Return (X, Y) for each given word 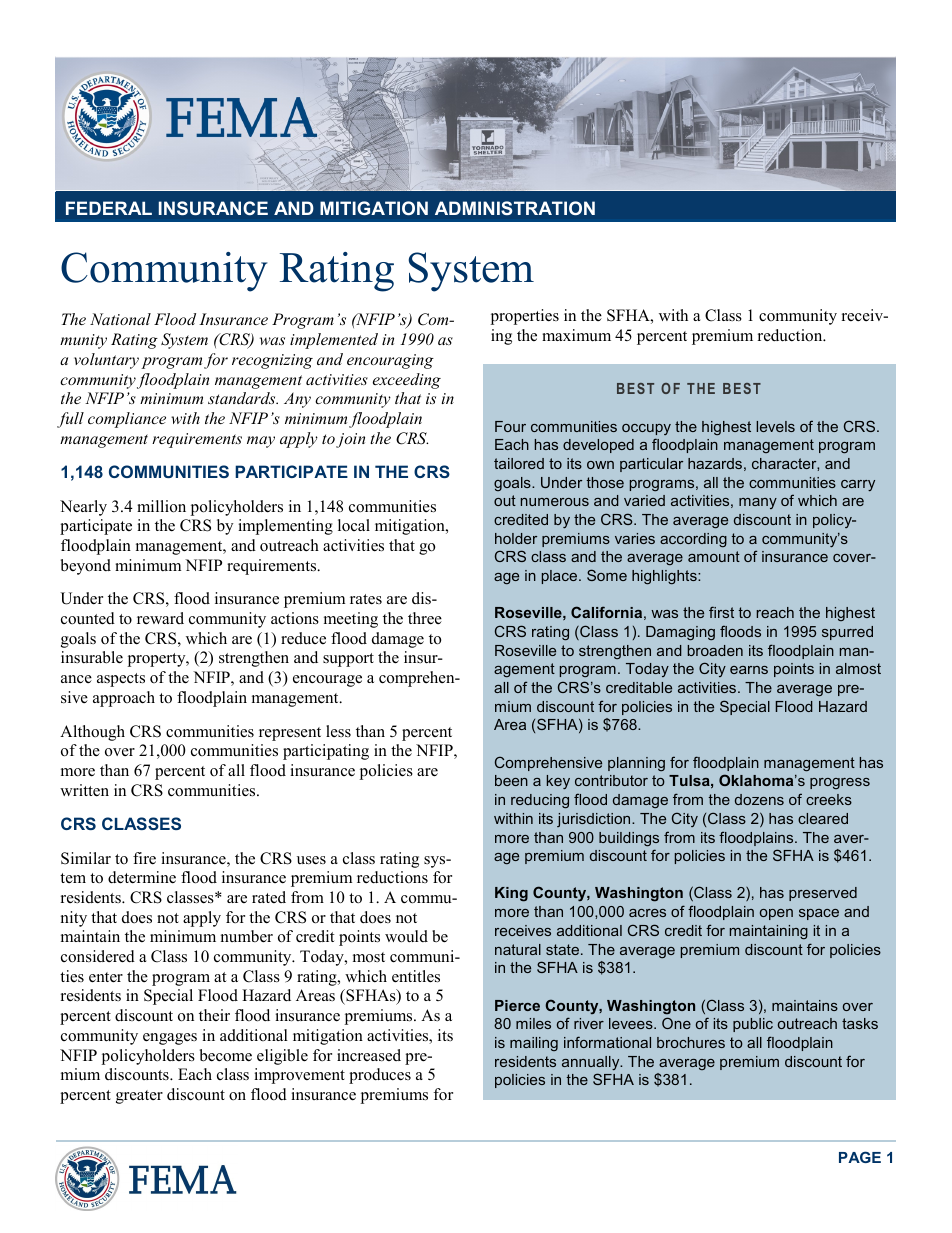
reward (160, 618)
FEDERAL (109, 208)
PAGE (860, 1157)
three (425, 618)
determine (142, 877)
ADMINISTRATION (515, 208)
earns (749, 670)
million (161, 506)
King (511, 894)
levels (775, 426)
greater (139, 1097)
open (776, 914)
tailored (519, 463)
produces (380, 1076)
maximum (576, 335)
